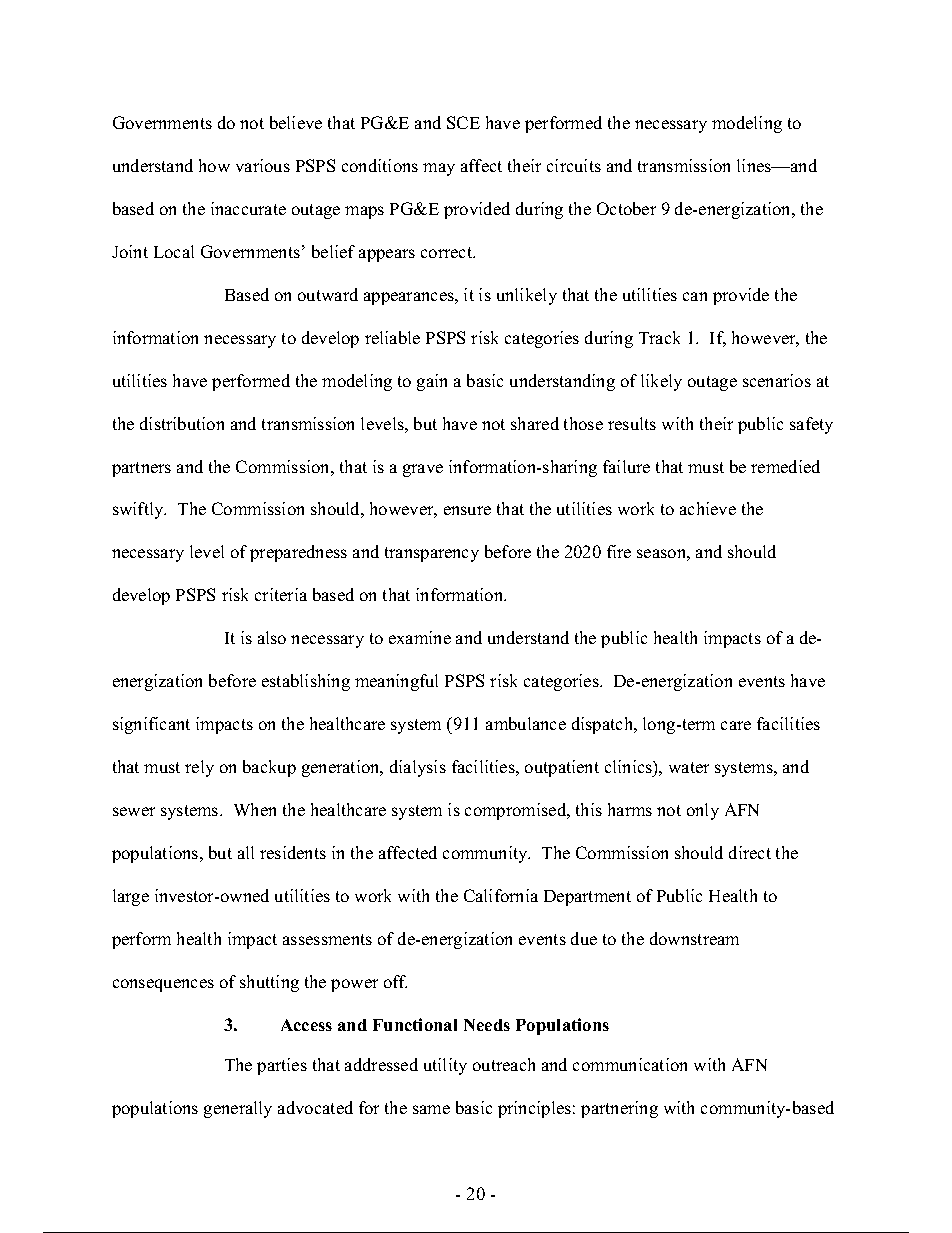  I want to click on may, so click(439, 169).
